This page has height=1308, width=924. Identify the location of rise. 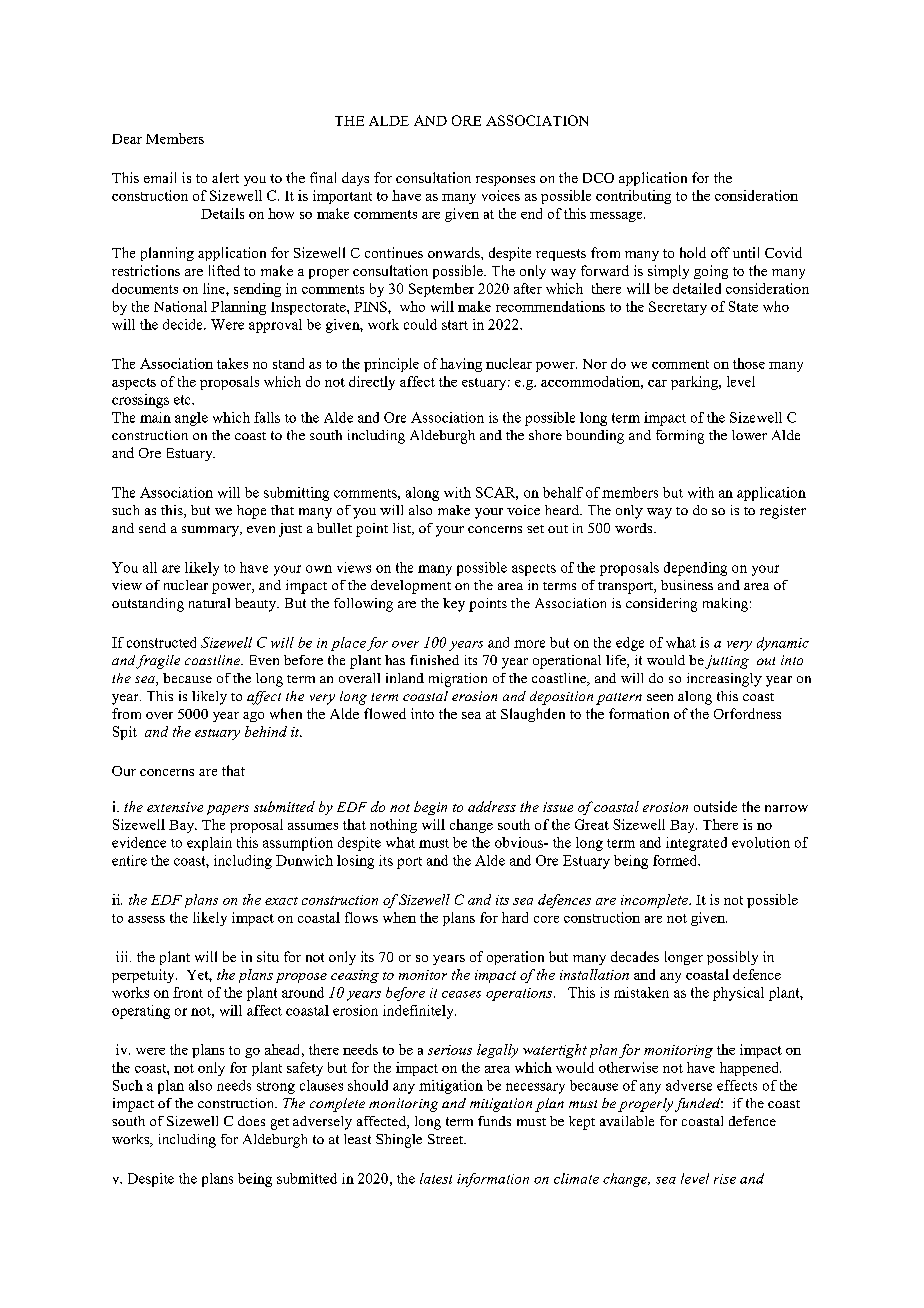
(725, 1179).
